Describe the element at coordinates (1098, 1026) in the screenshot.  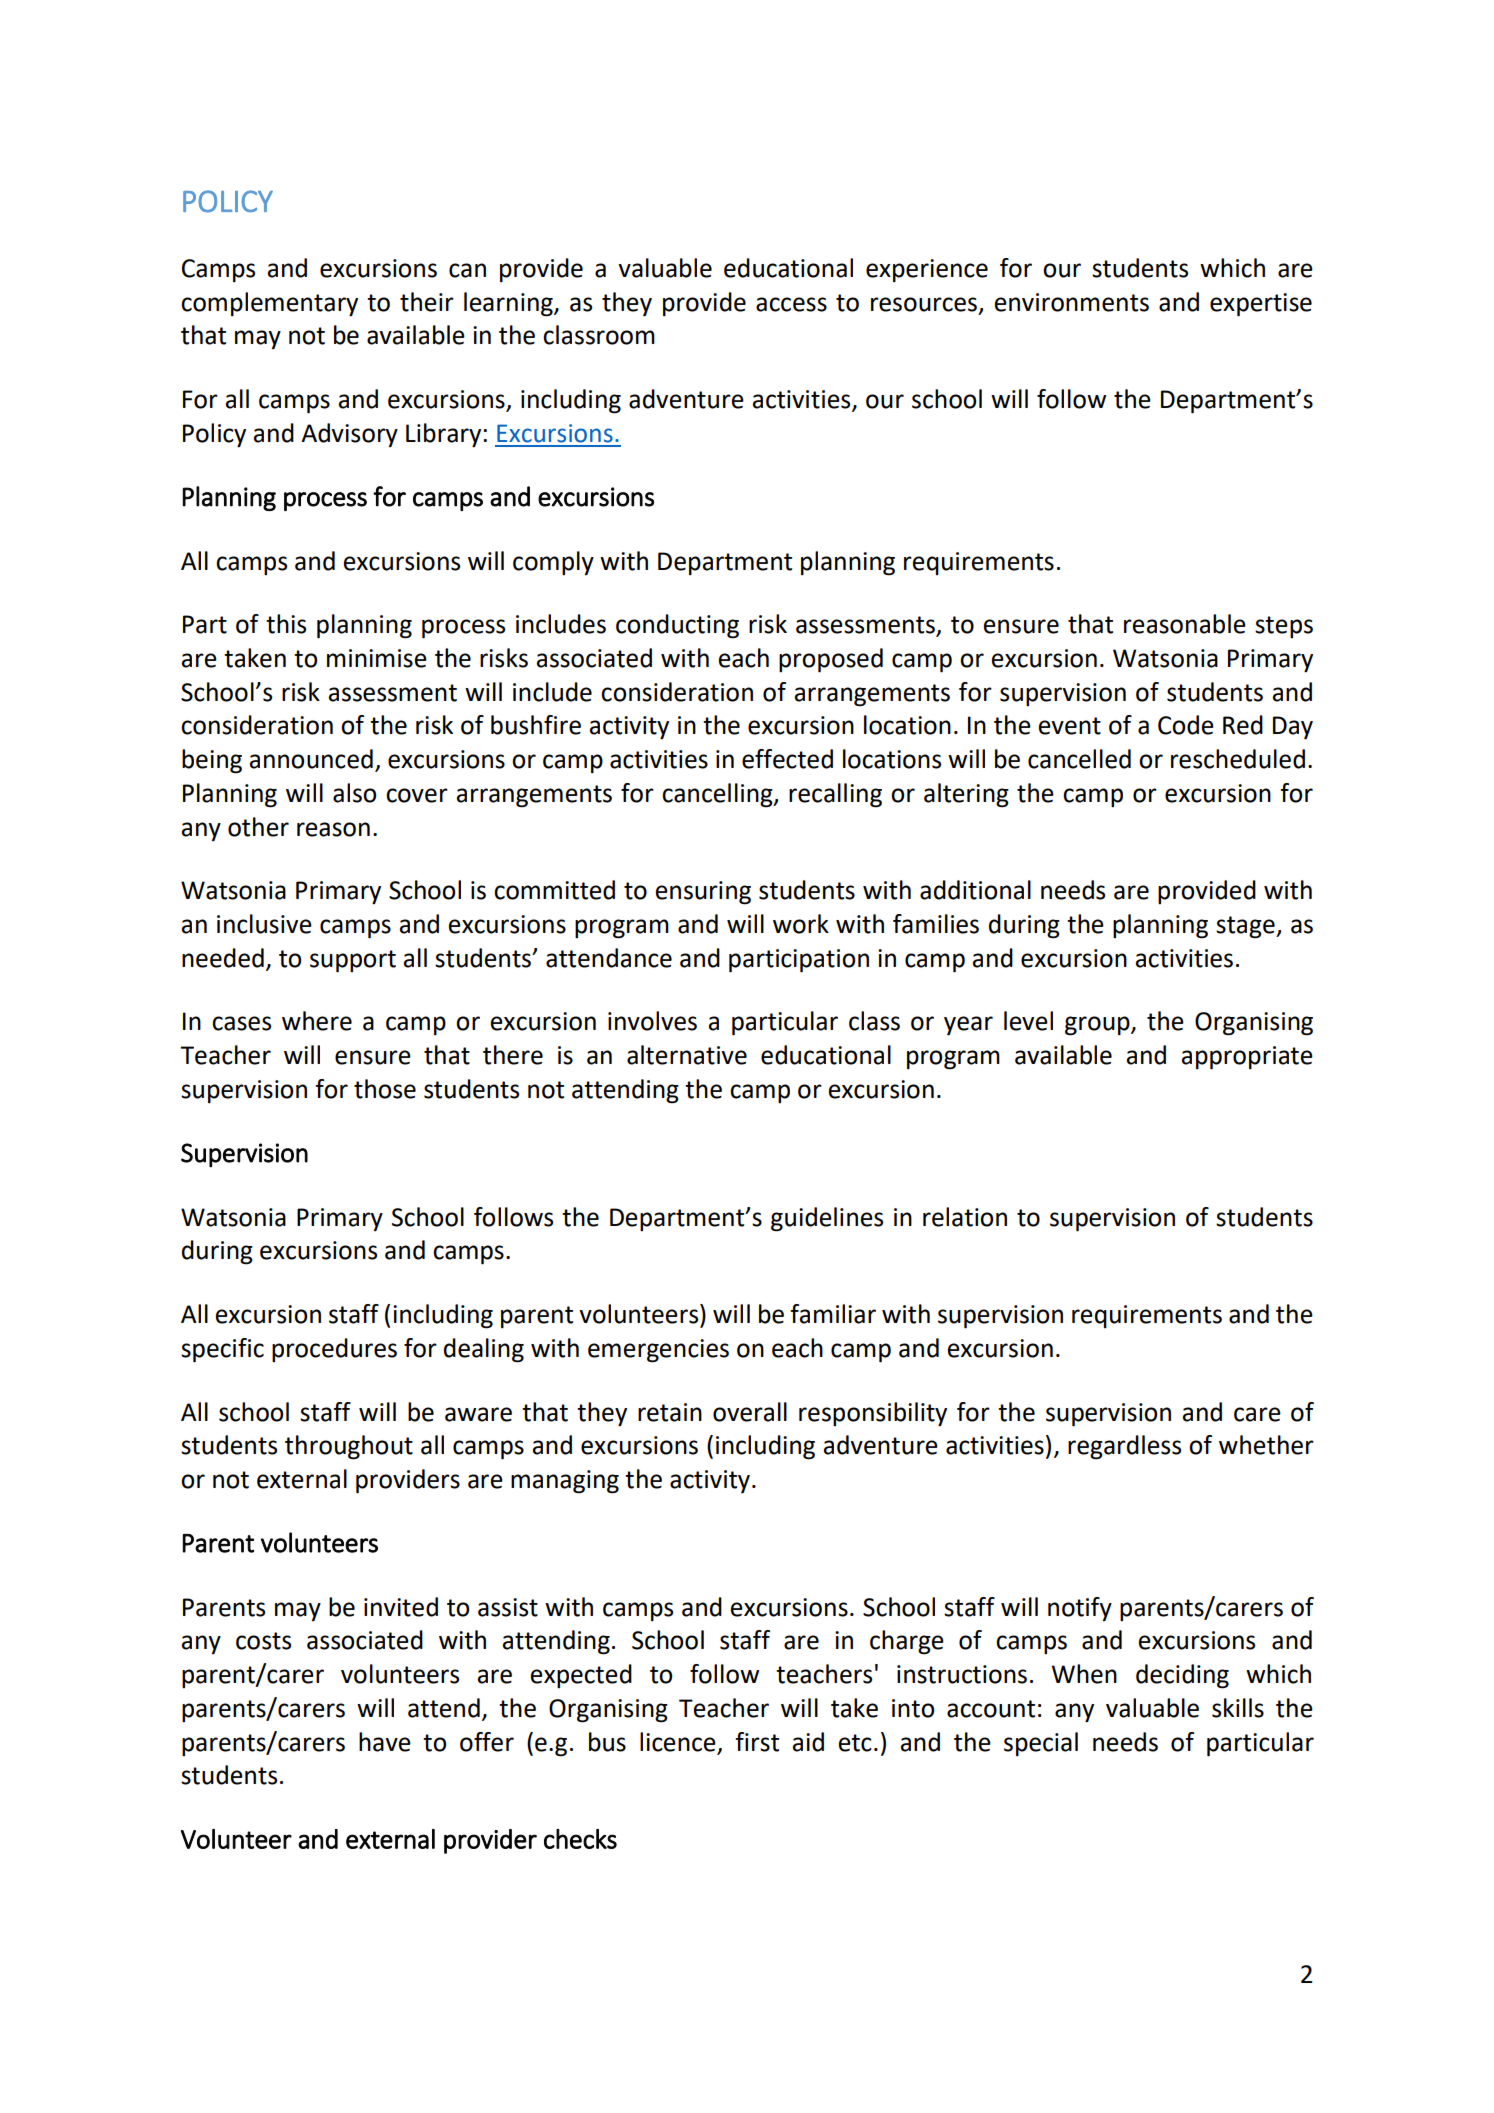
I see `group` at that location.
